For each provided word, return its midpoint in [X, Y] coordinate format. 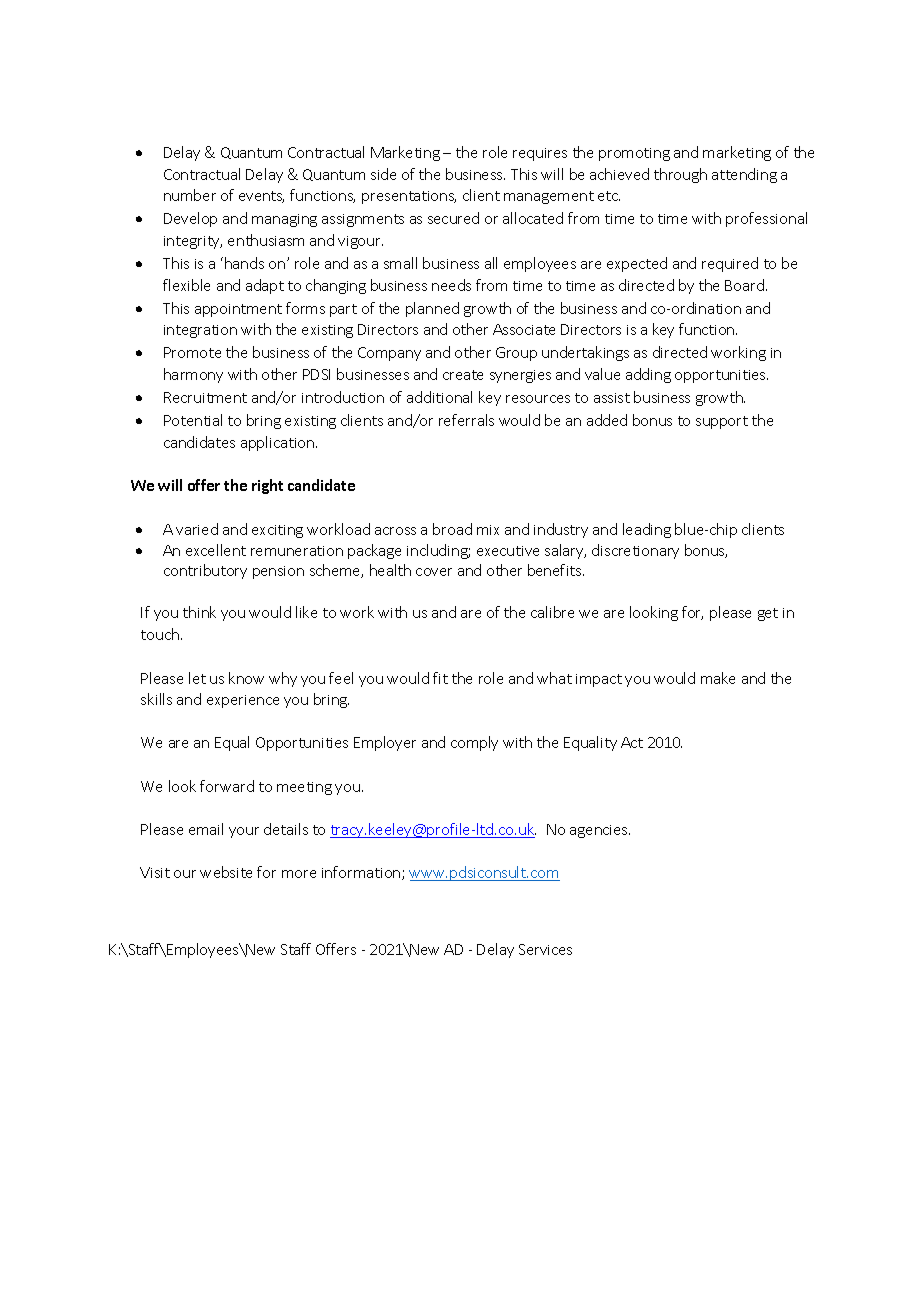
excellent [216, 550]
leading [647, 530]
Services [545, 949]
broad [452, 529]
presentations [409, 197]
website [226, 872]
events [261, 197]
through [680, 175]
